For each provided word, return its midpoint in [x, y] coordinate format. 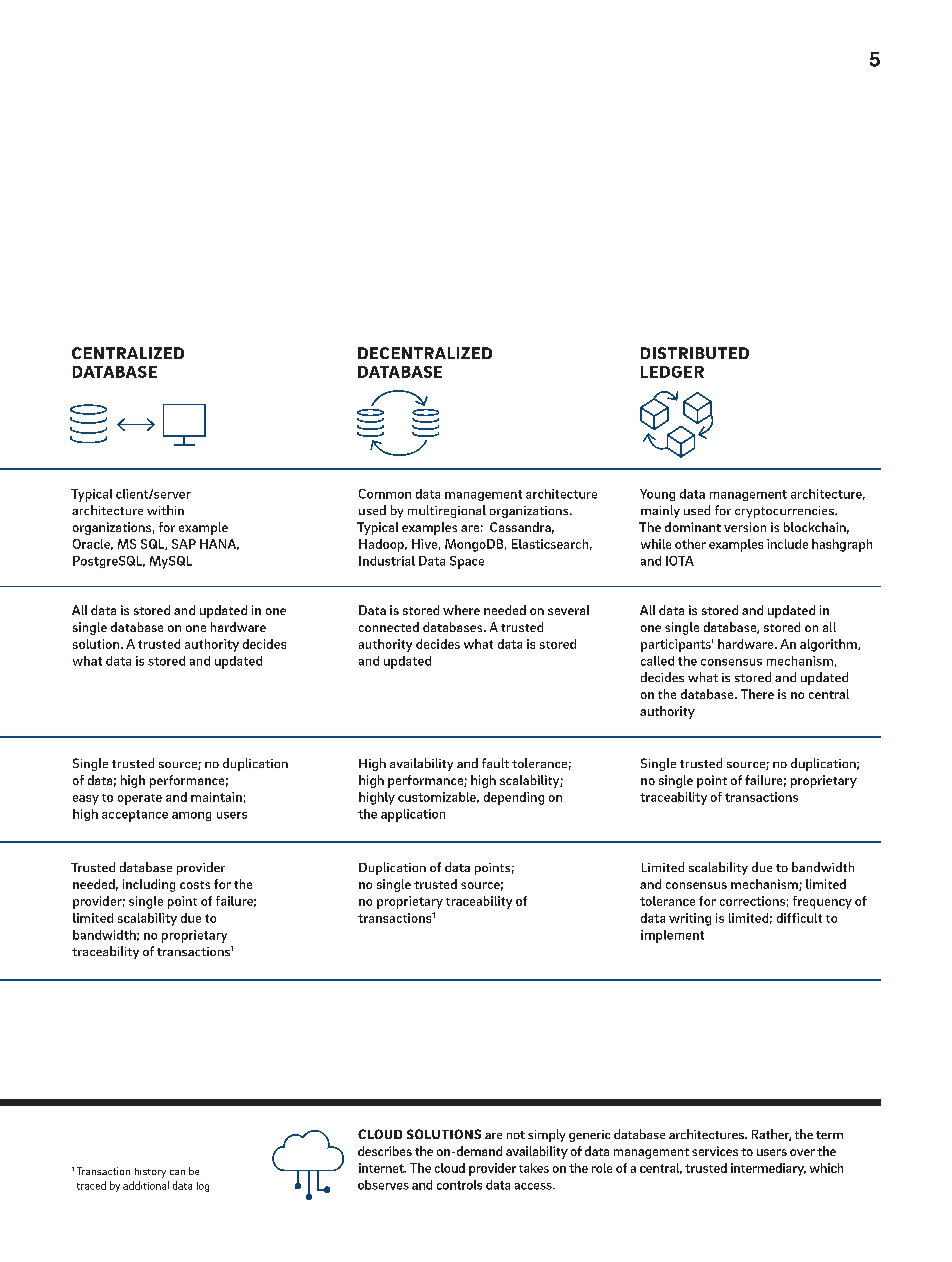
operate [140, 799]
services [715, 1151]
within [165, 510]
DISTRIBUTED [695, 353]
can [177, 1172]
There [757, 694]
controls [459, 1185]
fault [495, 763]
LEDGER [672, 372]
